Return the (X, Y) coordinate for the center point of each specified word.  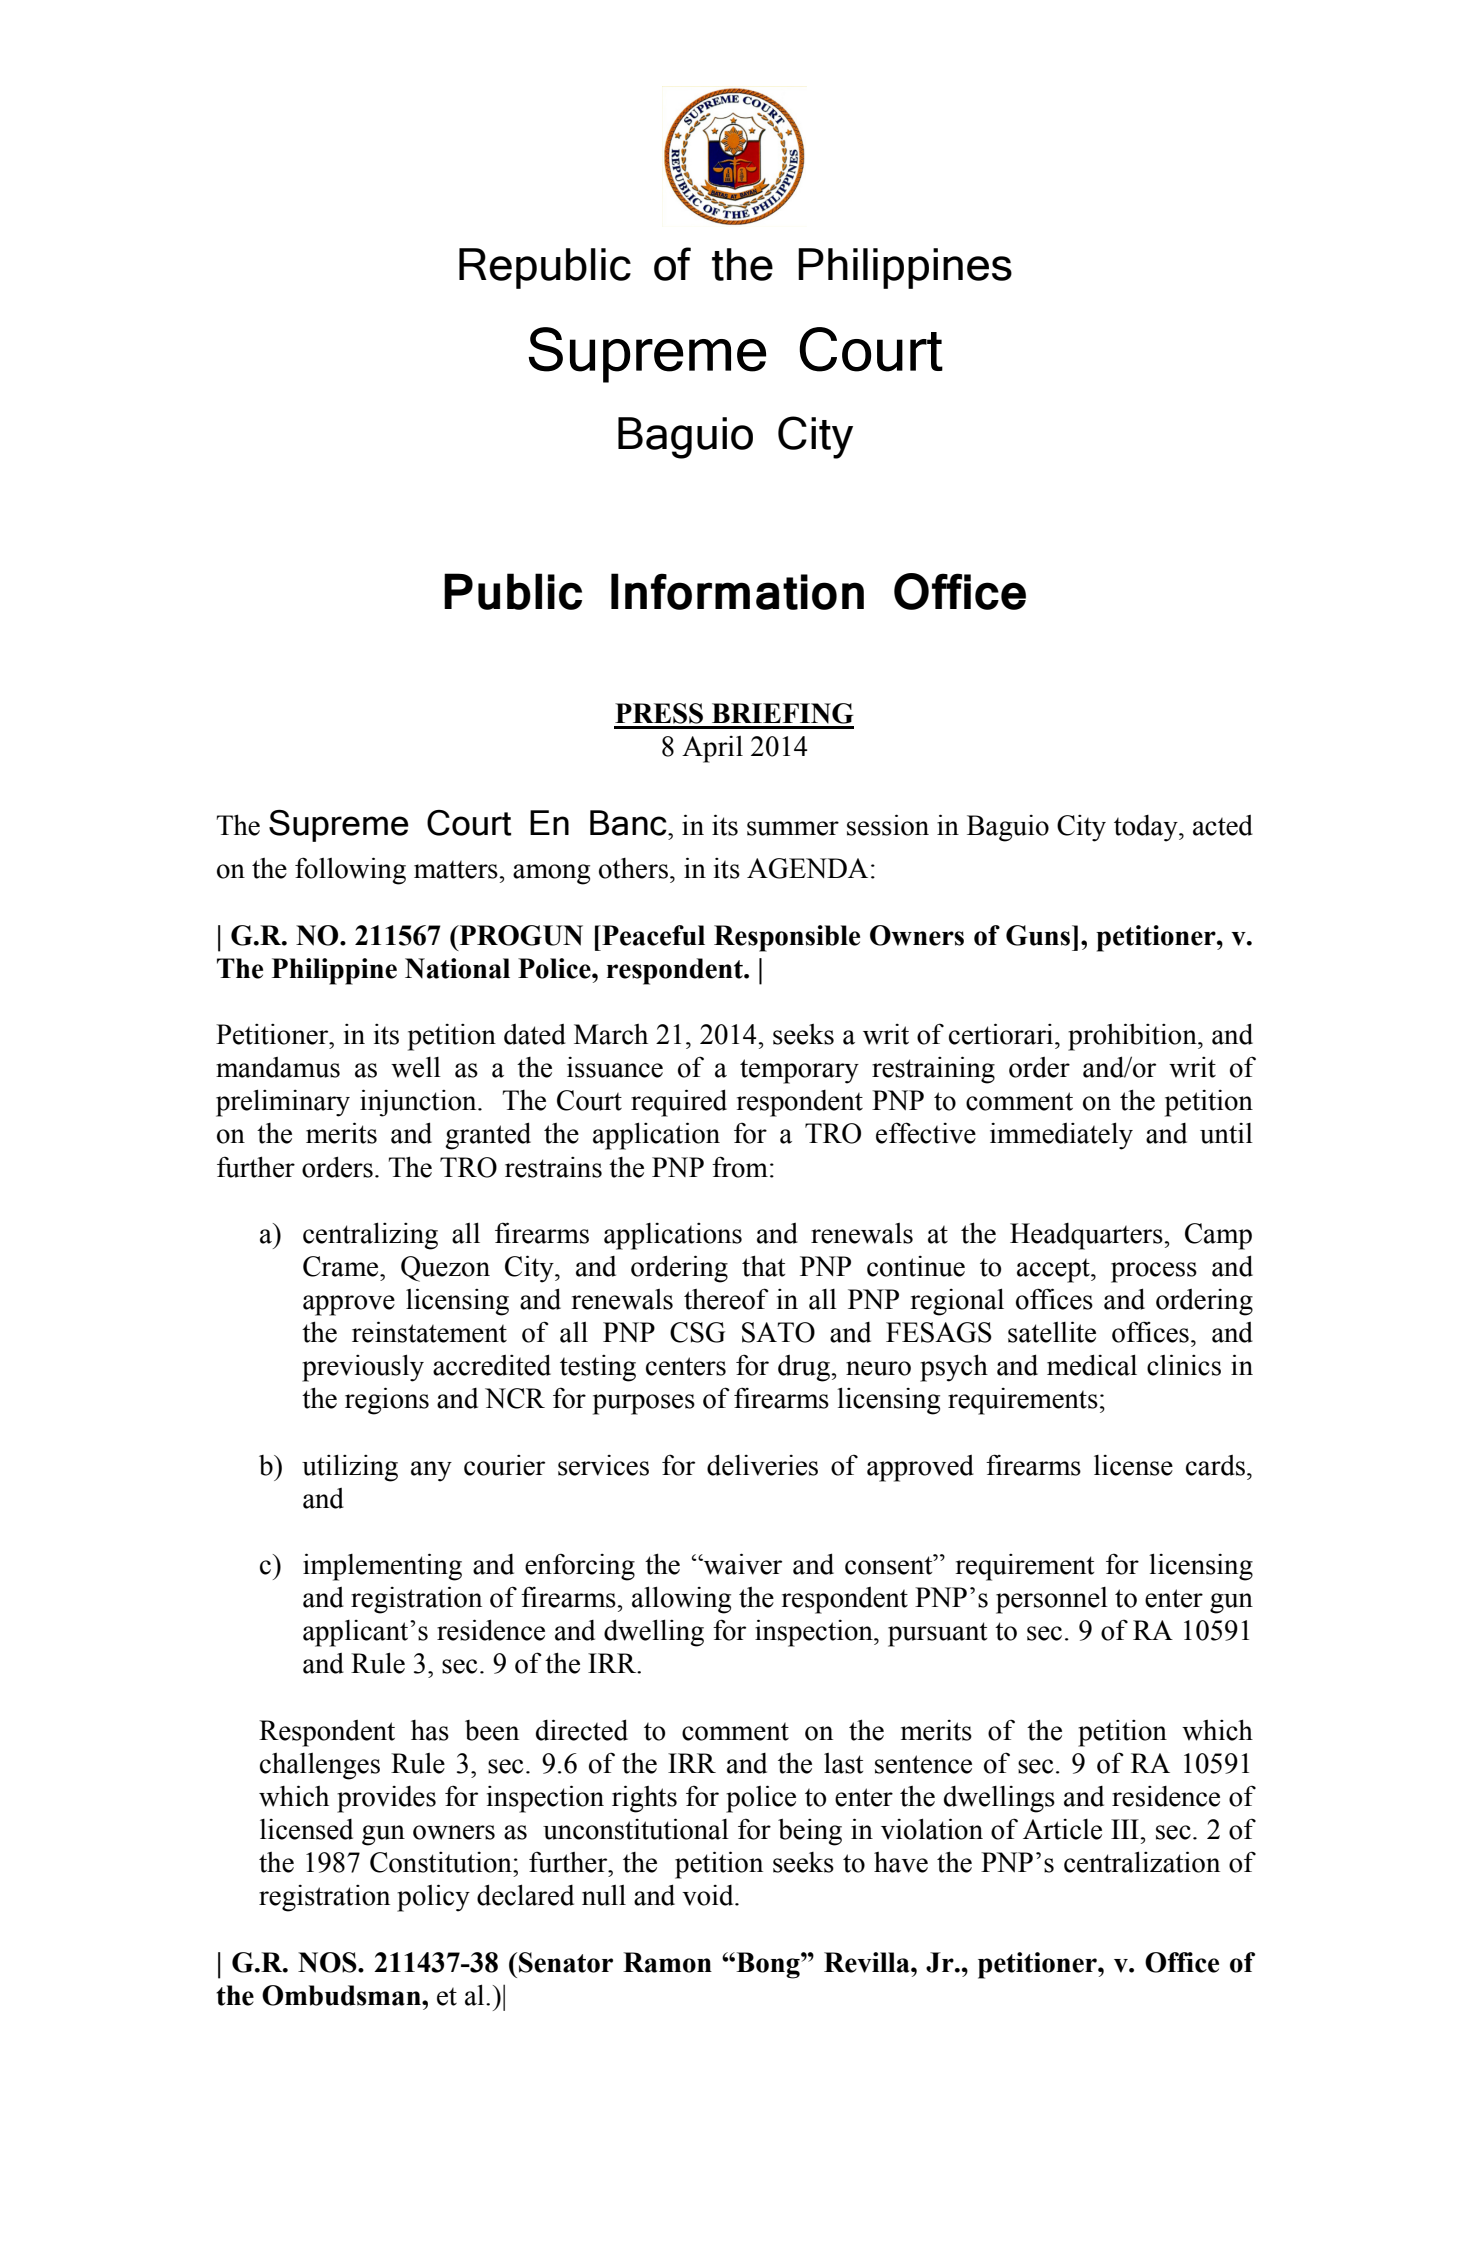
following (350, 871)
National (457, 968)
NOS (328, 1962)
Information (737, 591)
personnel (1052, 1600)
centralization (1142, 1862)
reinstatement (429, 1332)
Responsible (787, 938)
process (1154, 1272)
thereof (726, 1299)
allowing (681, 1600)
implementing (382, 1567)
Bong (768, 1965)
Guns (1039, 935)
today (1147, 828)
